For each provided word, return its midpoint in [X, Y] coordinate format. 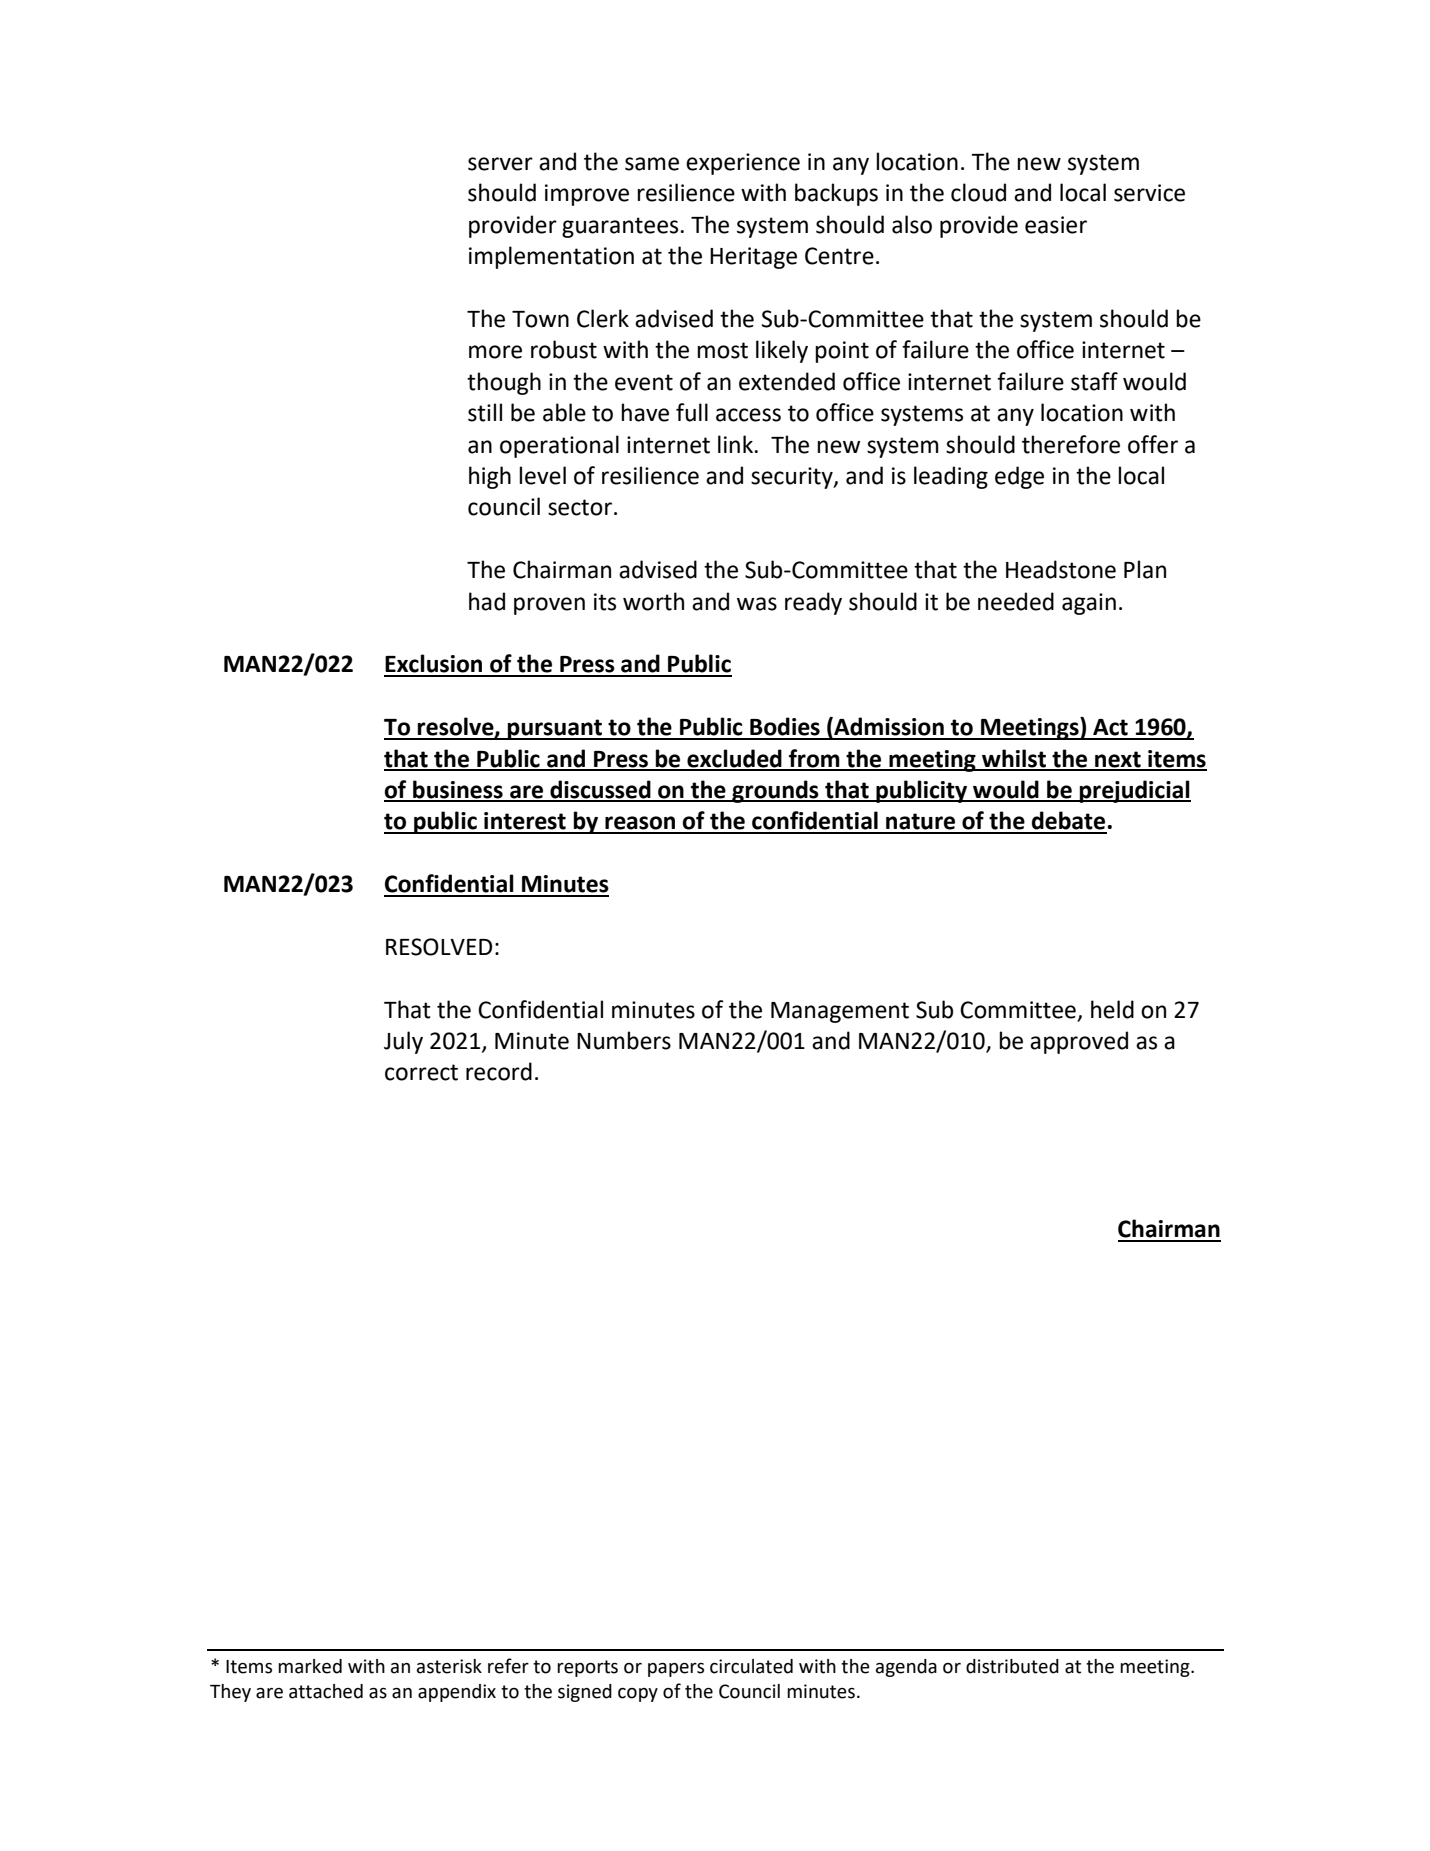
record [499, 1071]
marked [310, 1666]
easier [1056, 225]
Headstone [1061, 569]
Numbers [624, 1040]
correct [421, 1072]
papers [676, 1670]
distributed [1012, 1666]
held [1112, 1009]
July [403, 1042]
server [500, 164]
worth [653, 601]
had [487, 601]
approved [1079, 1042]
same [652, 164]
